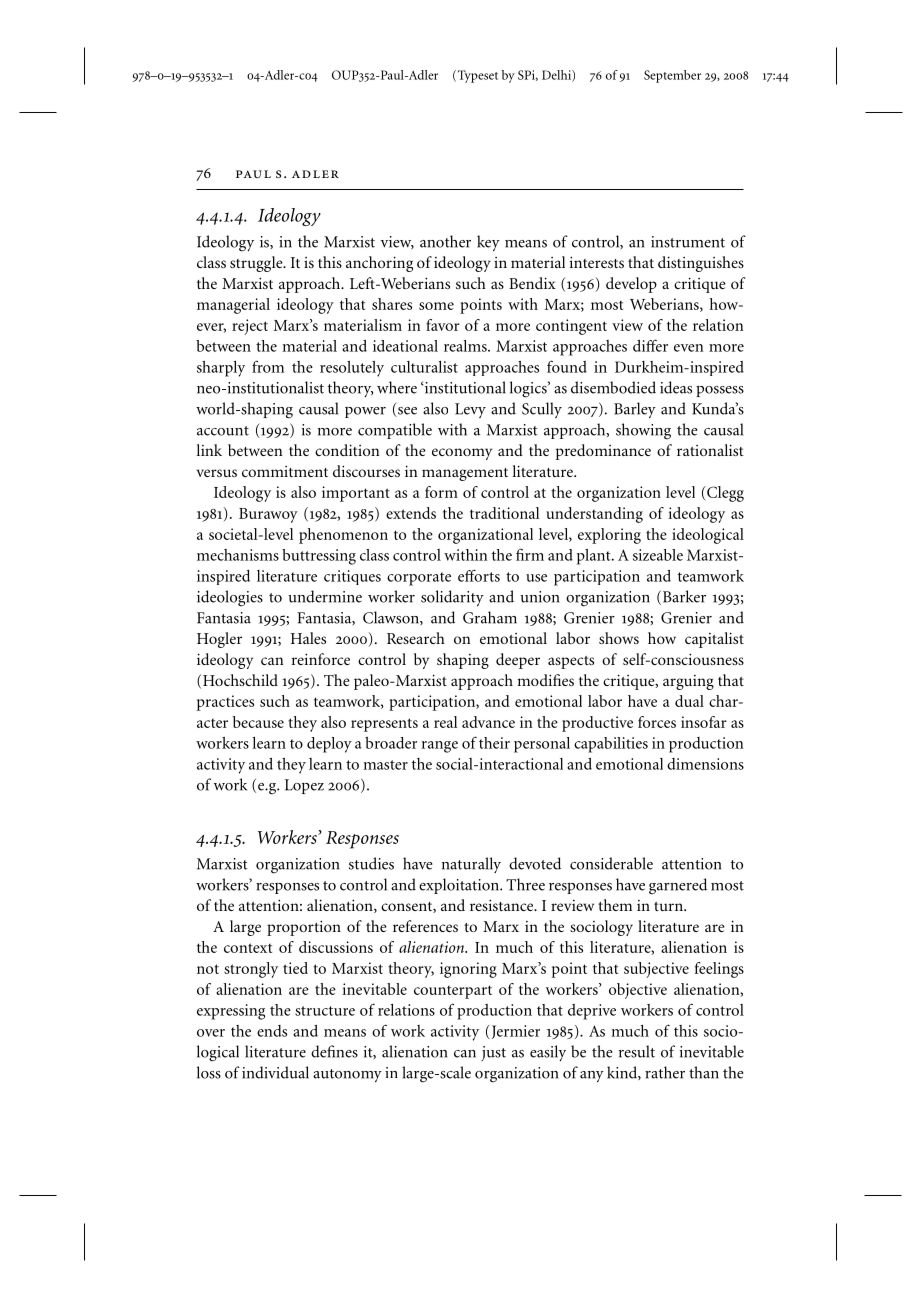  I want to click on just, so click(493, 1053).
